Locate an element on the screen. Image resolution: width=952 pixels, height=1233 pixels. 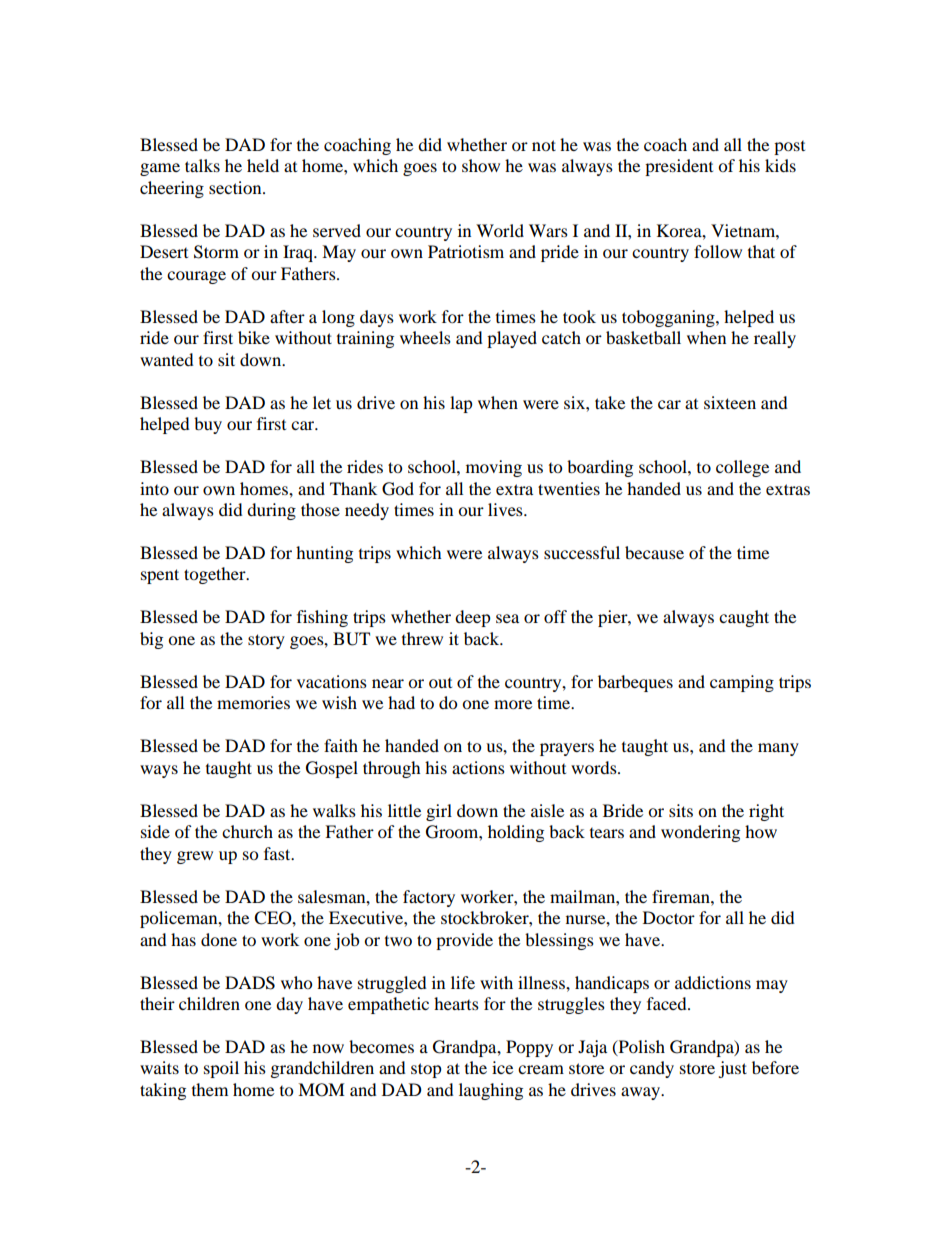
section is located at coordinates (236, 187).
